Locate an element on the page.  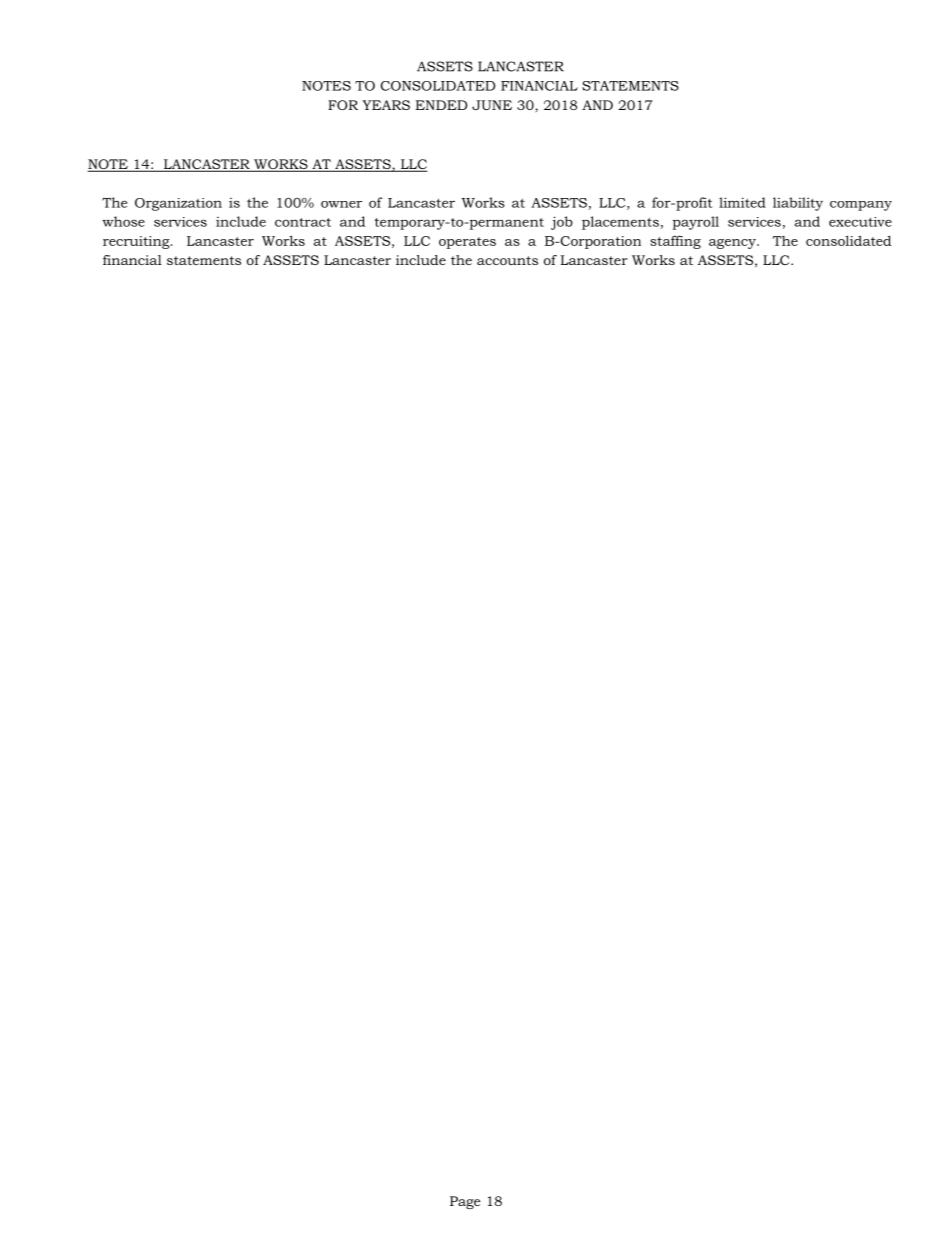
accounts is located at coordinates (507, 260).
